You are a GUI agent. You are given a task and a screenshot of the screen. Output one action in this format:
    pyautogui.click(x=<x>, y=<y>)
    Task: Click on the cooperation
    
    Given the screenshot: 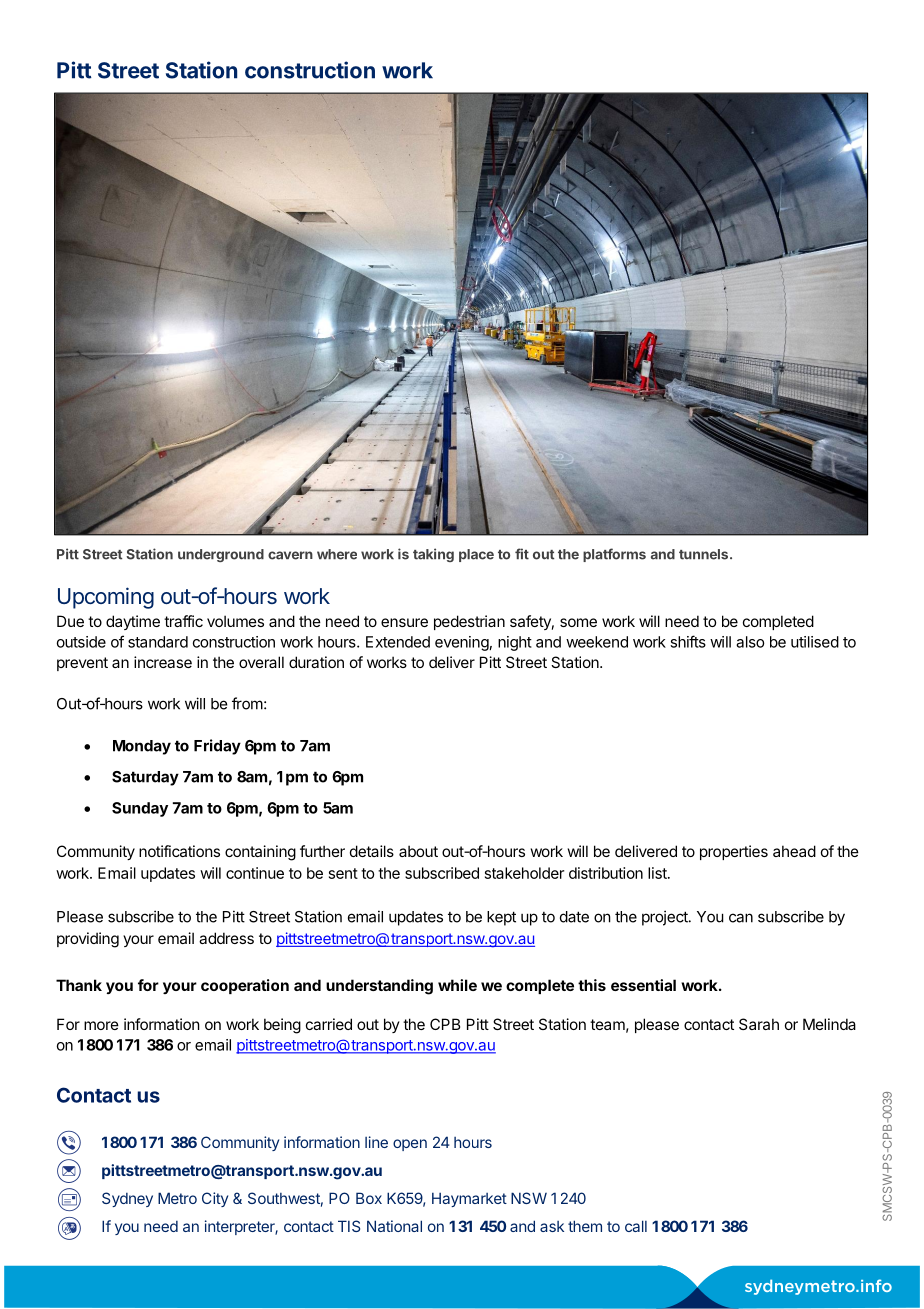 What is the action you would take?
    pyautogui.click(x=245, y=986)
